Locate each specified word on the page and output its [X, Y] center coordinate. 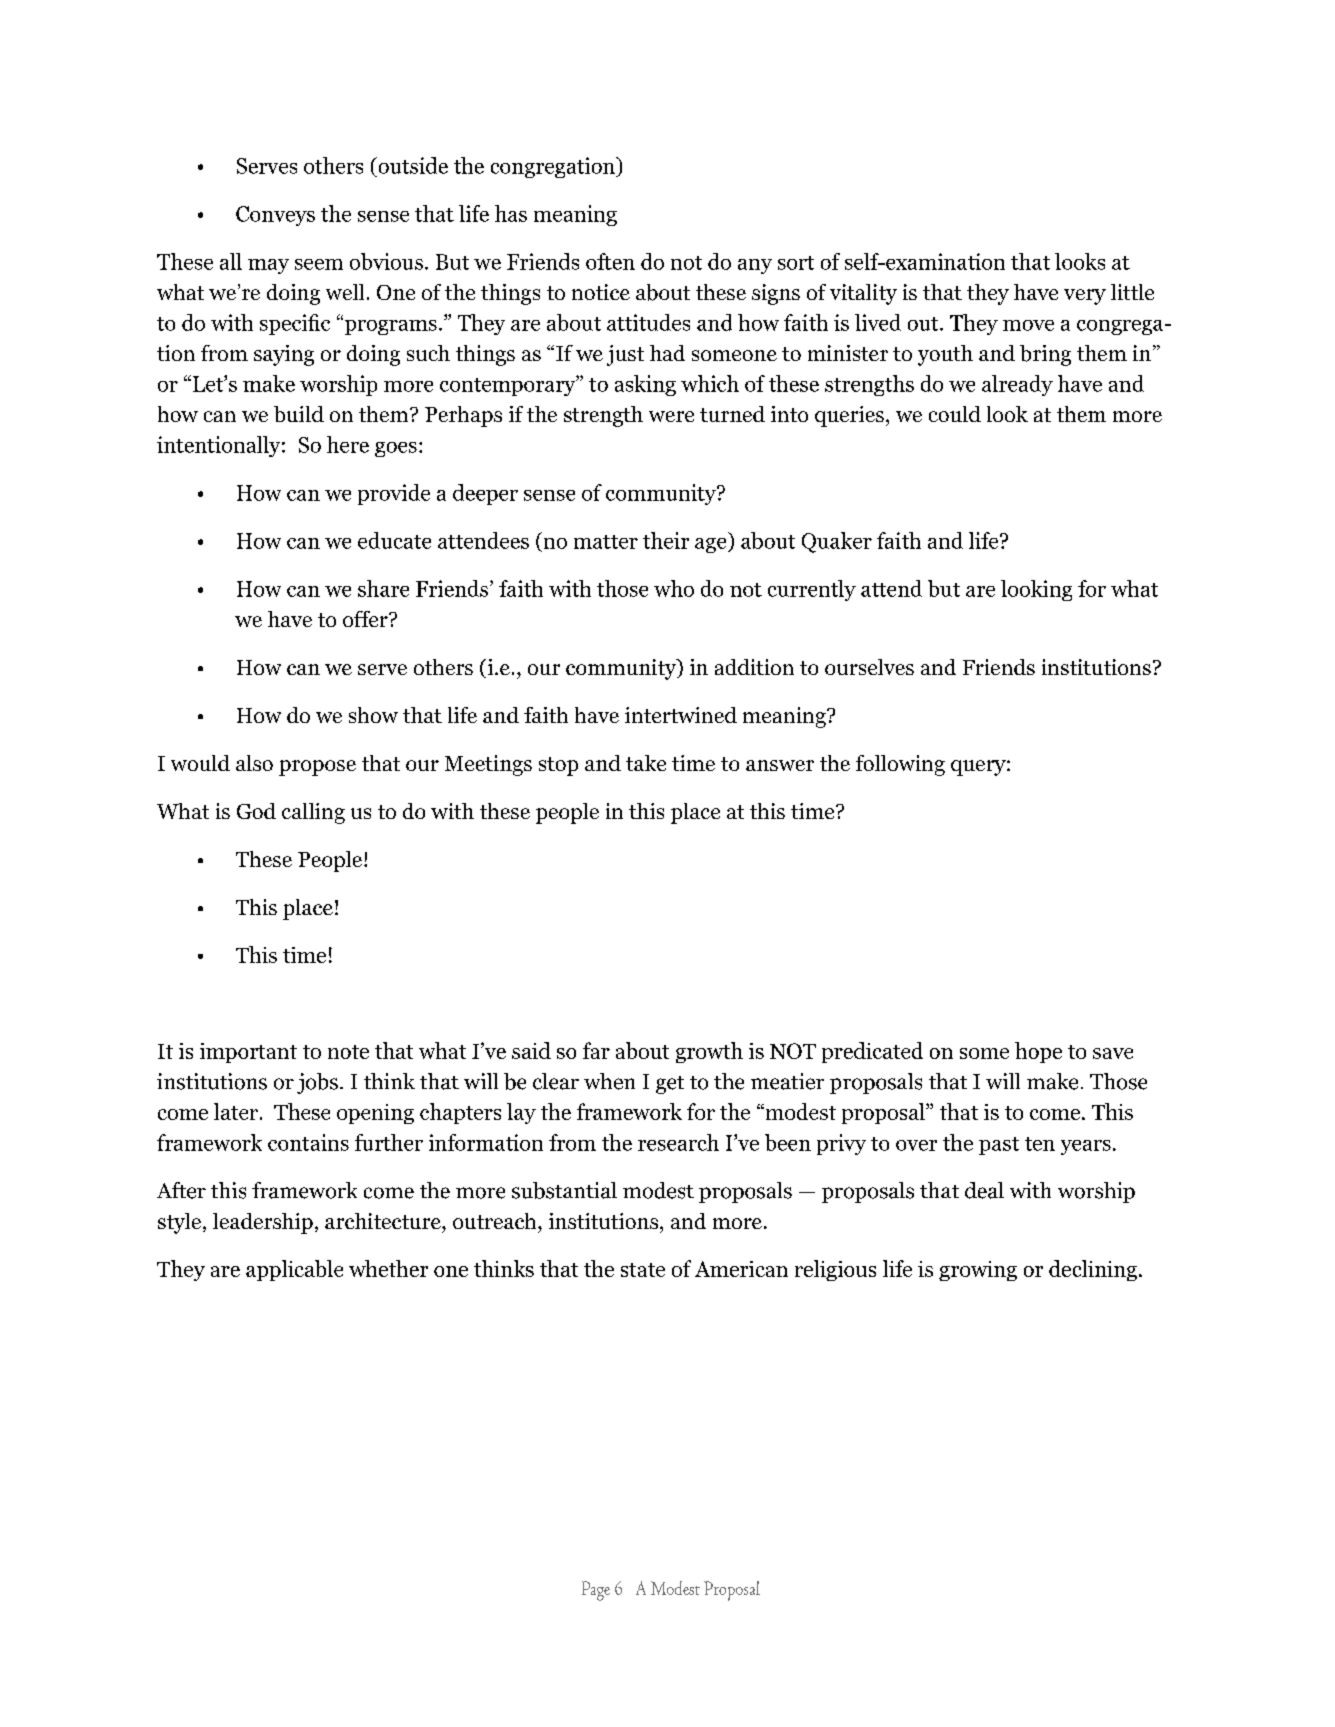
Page [596, 1591]
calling [313, 813]
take [646, 763]
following [900, 765]
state [643, 1270]
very [1085, 297]
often [610, 261]
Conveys [275, 216]
